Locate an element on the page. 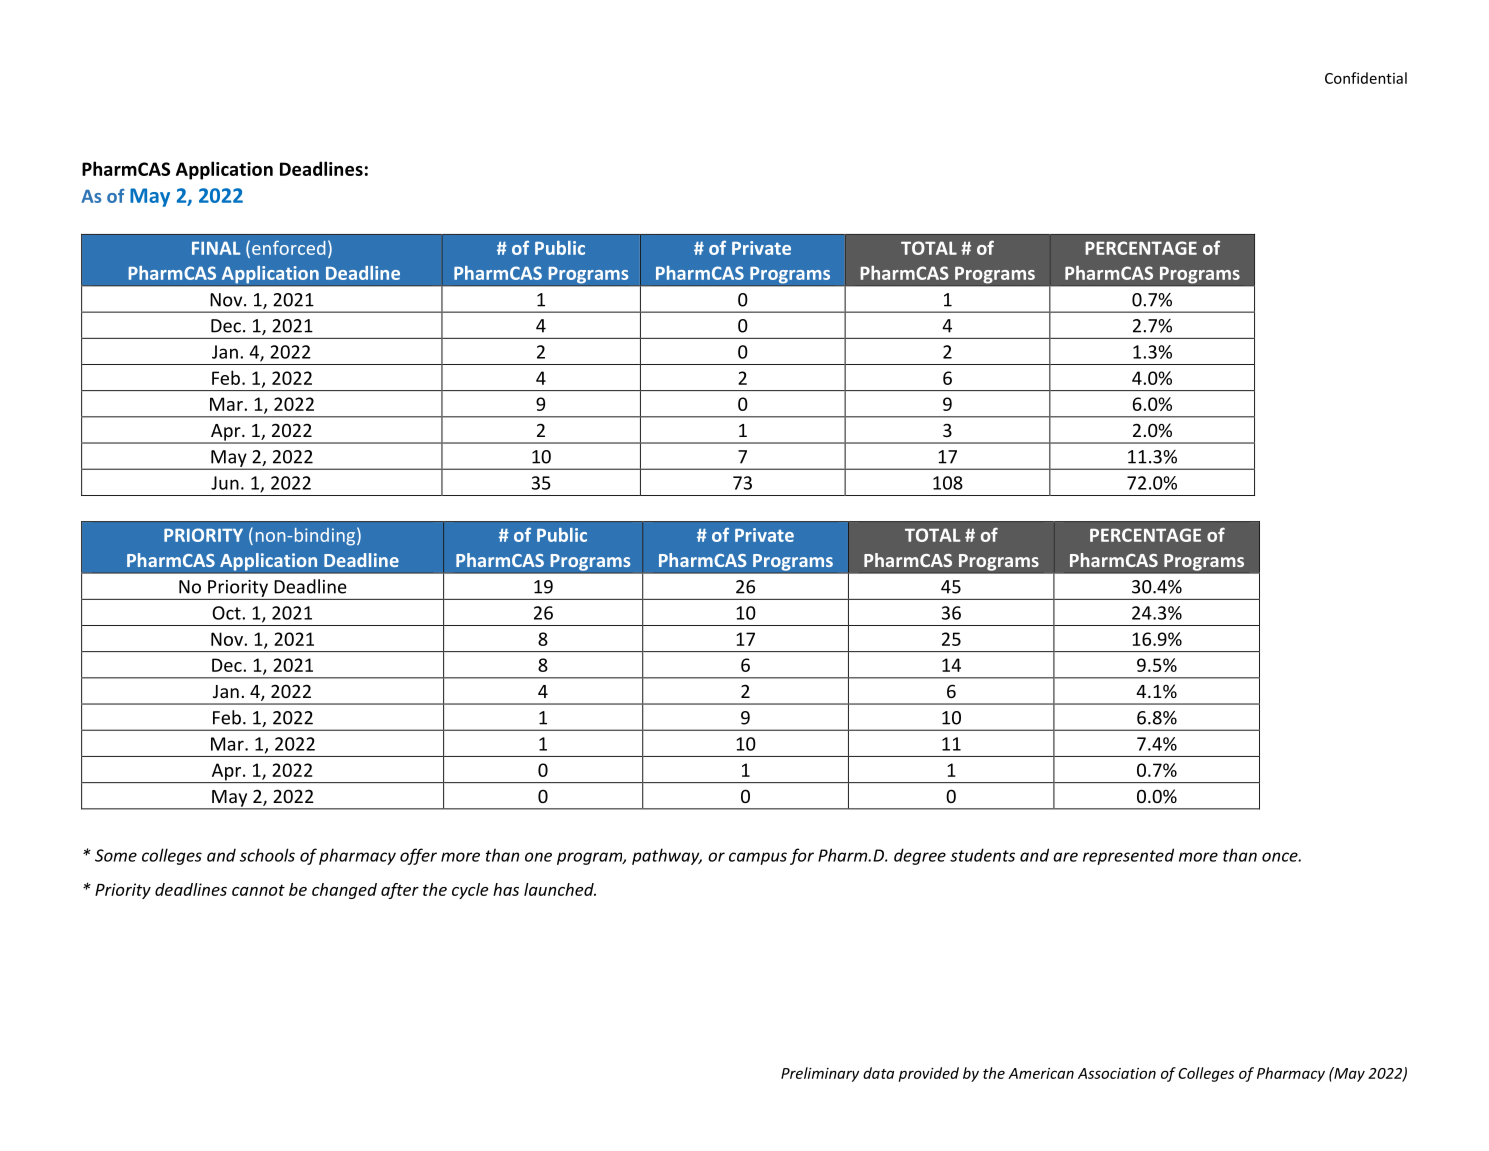 This page has width=1489, height=1151. cannot is located at coordinates (258, 890).
